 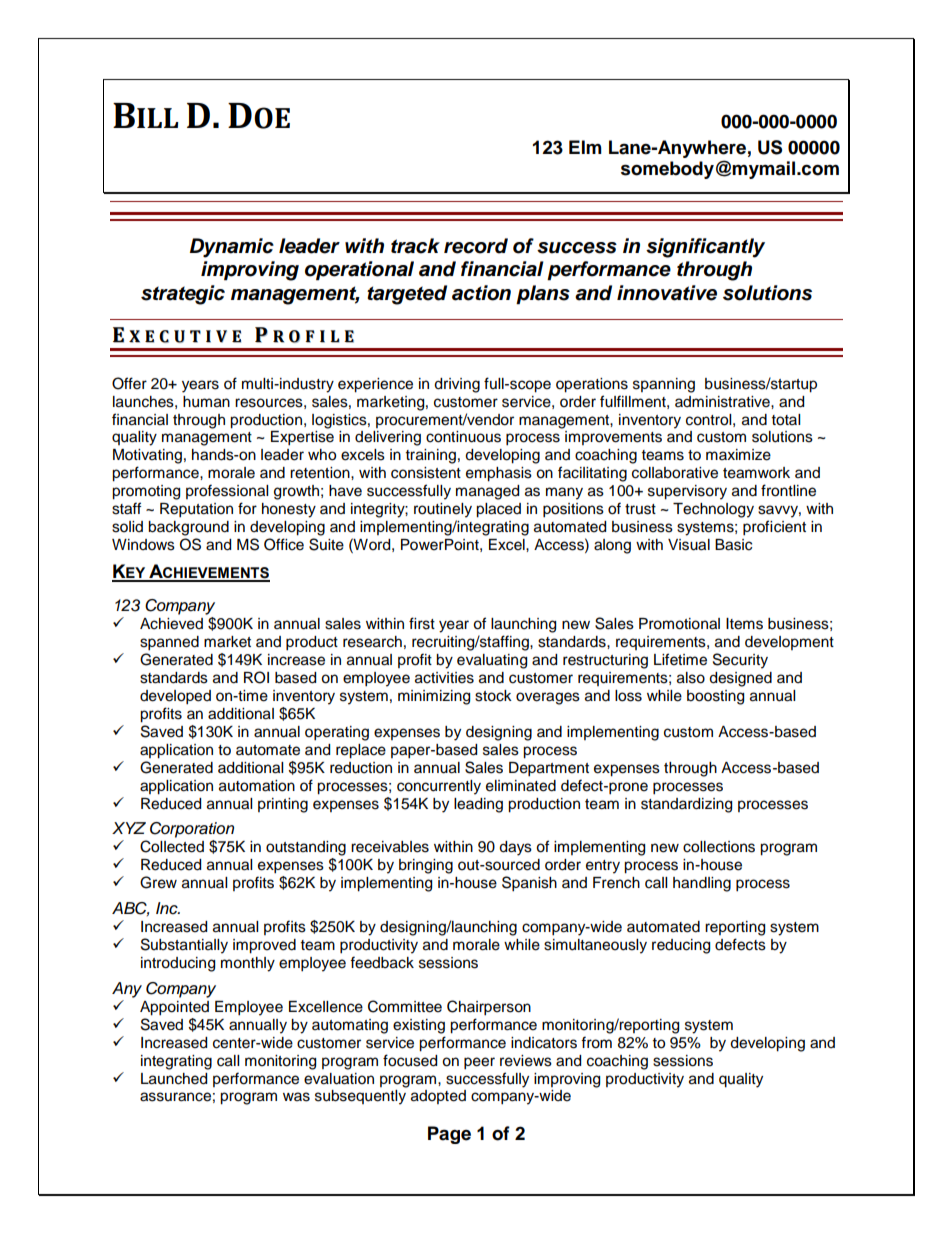 I want to click on Launched, so click(x=174, y=1079).
